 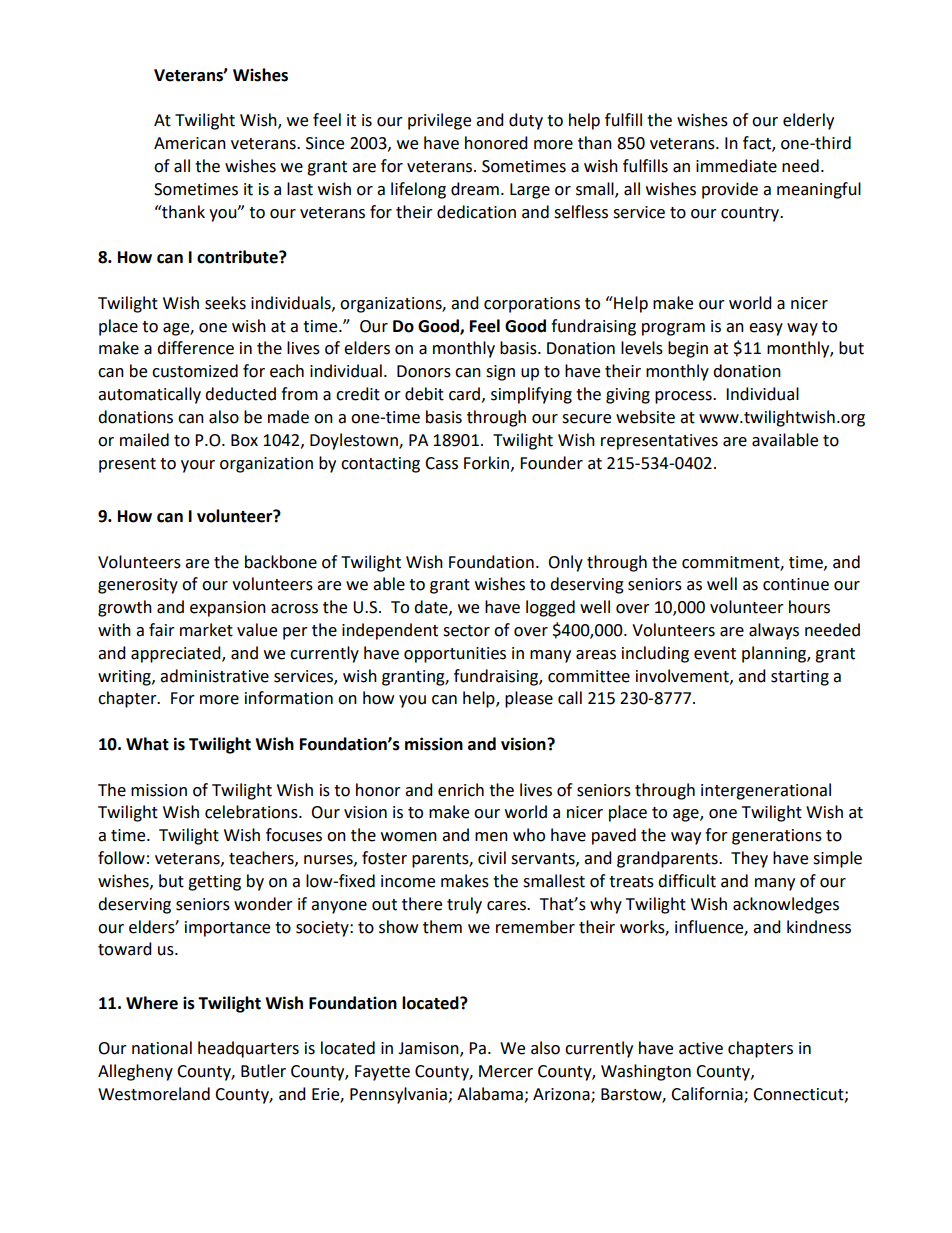 I want to click on always, so click(x=774, y=631).
